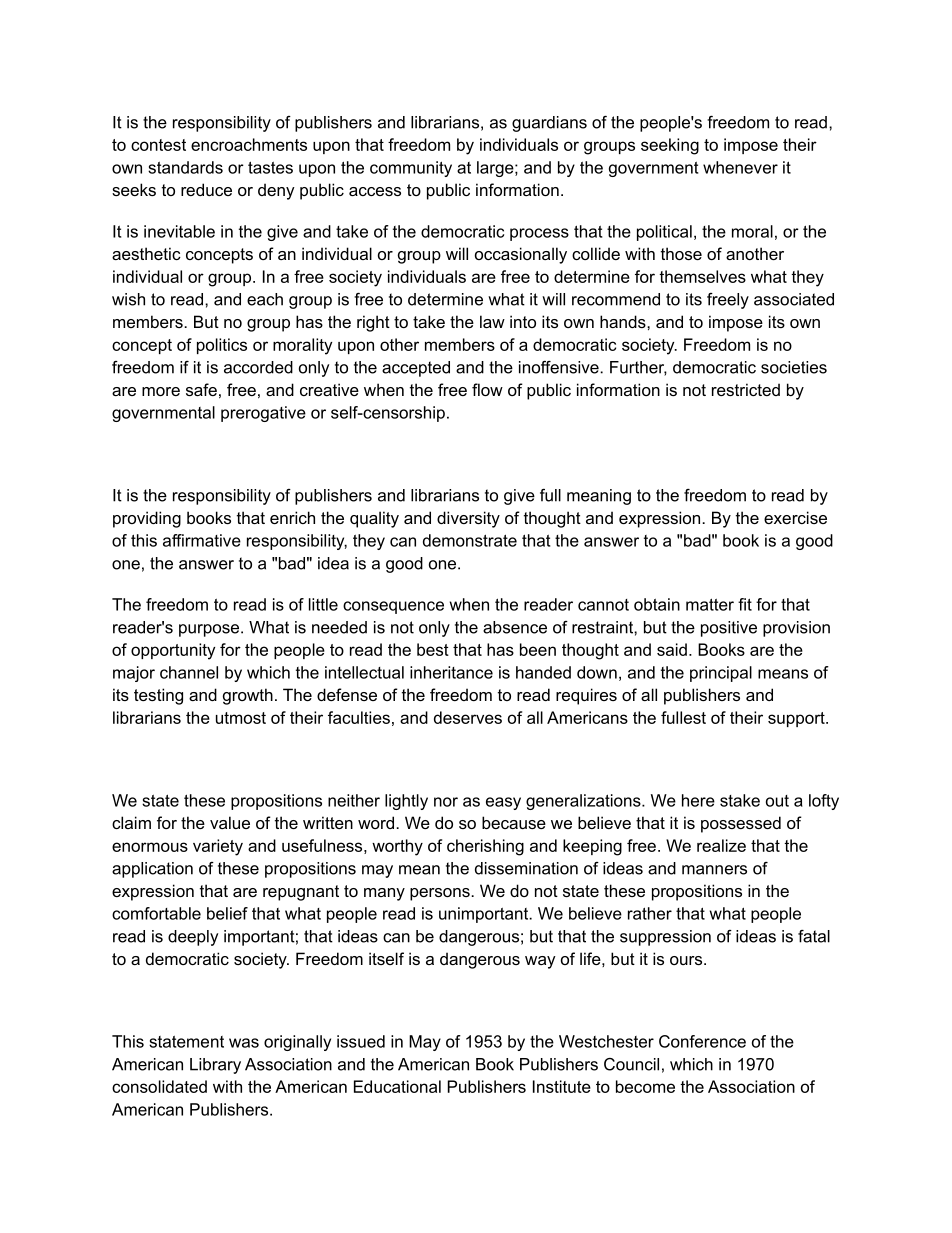 This image has height=1233, width=952. I want to click on out, so click(777, 801).
